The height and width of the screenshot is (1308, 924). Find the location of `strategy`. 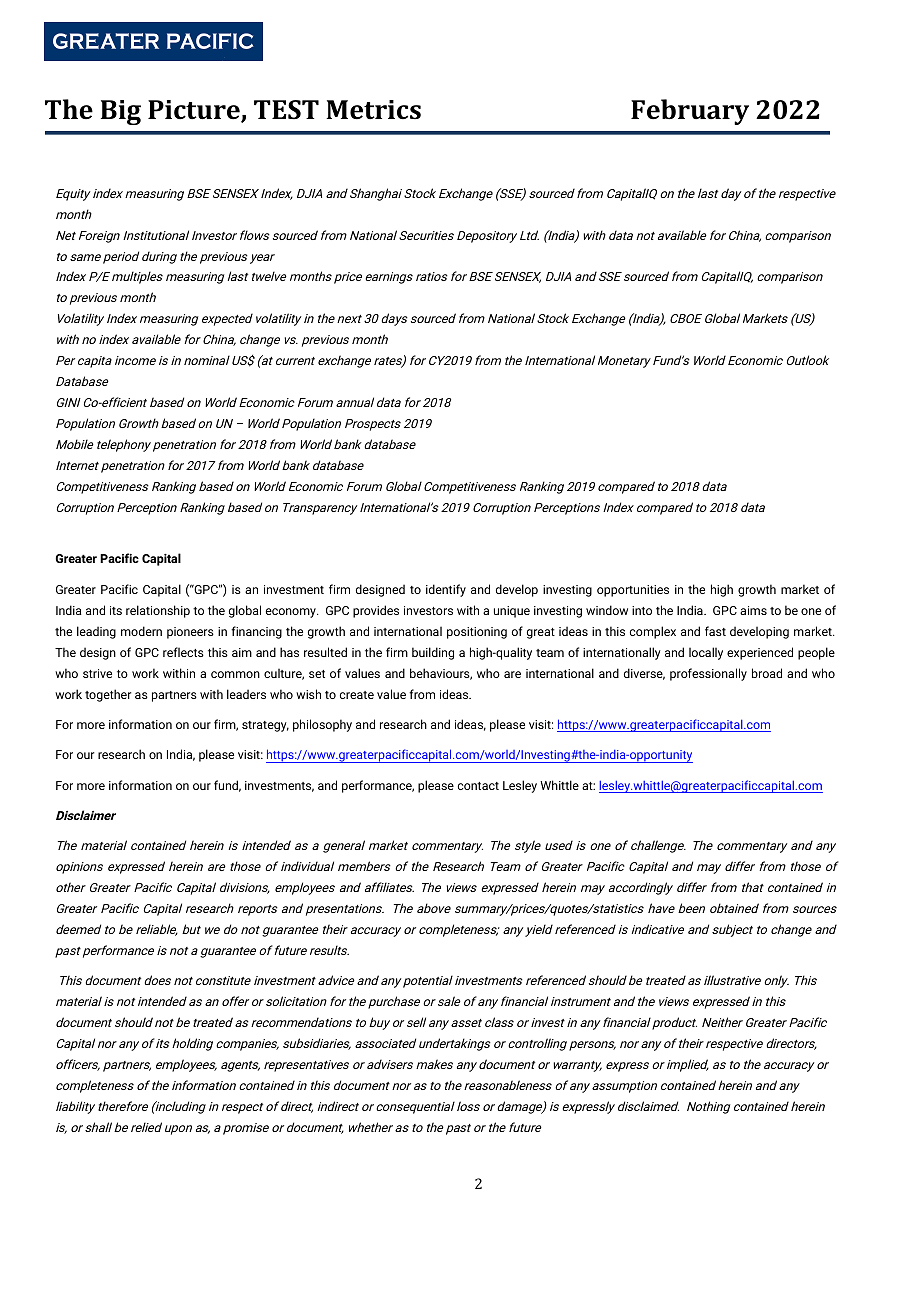

strategy is located at coordinates (265, 726).
